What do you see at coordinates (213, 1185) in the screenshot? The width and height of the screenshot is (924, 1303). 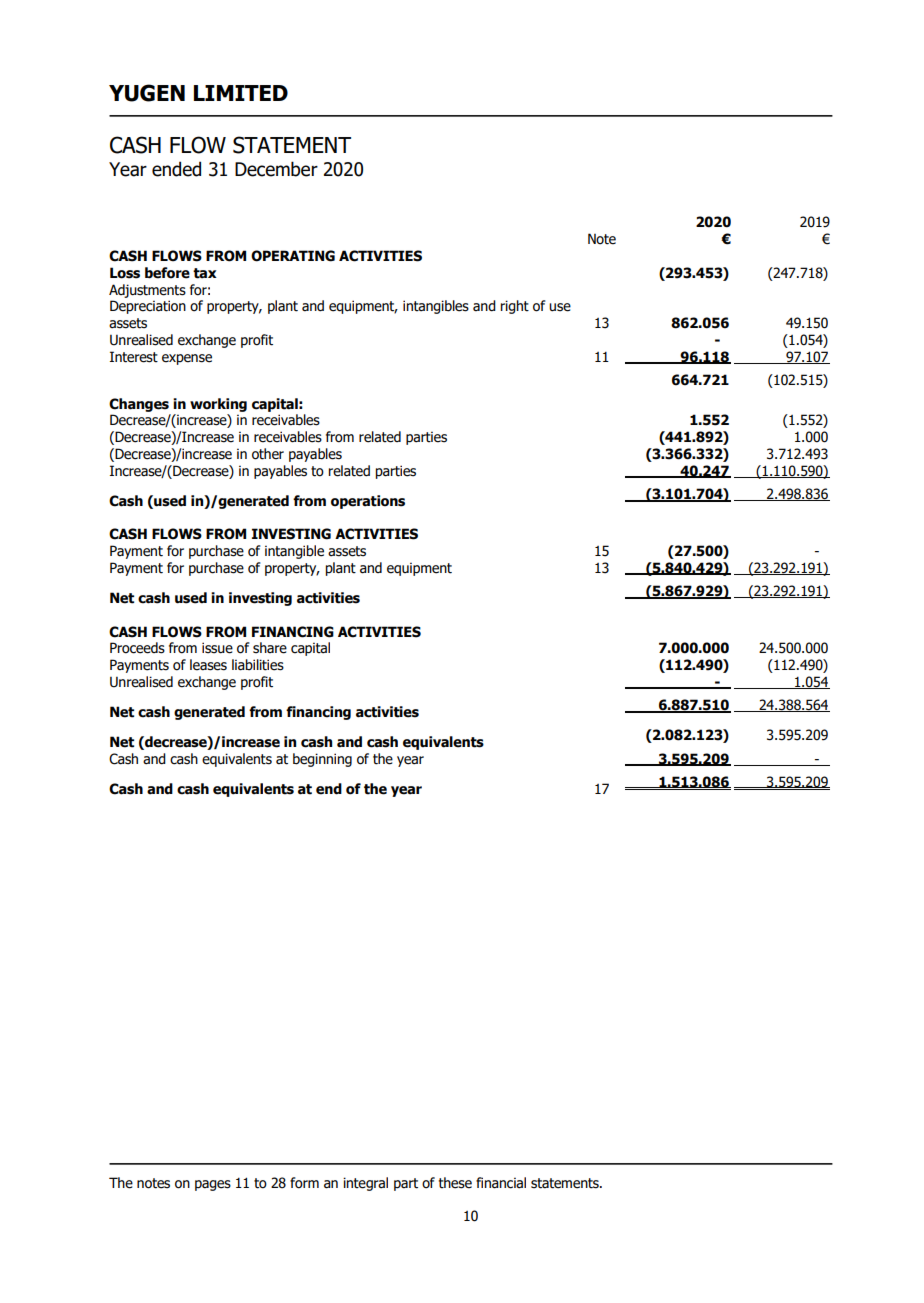 I see `pages` at bounding box center [213, 1185].
